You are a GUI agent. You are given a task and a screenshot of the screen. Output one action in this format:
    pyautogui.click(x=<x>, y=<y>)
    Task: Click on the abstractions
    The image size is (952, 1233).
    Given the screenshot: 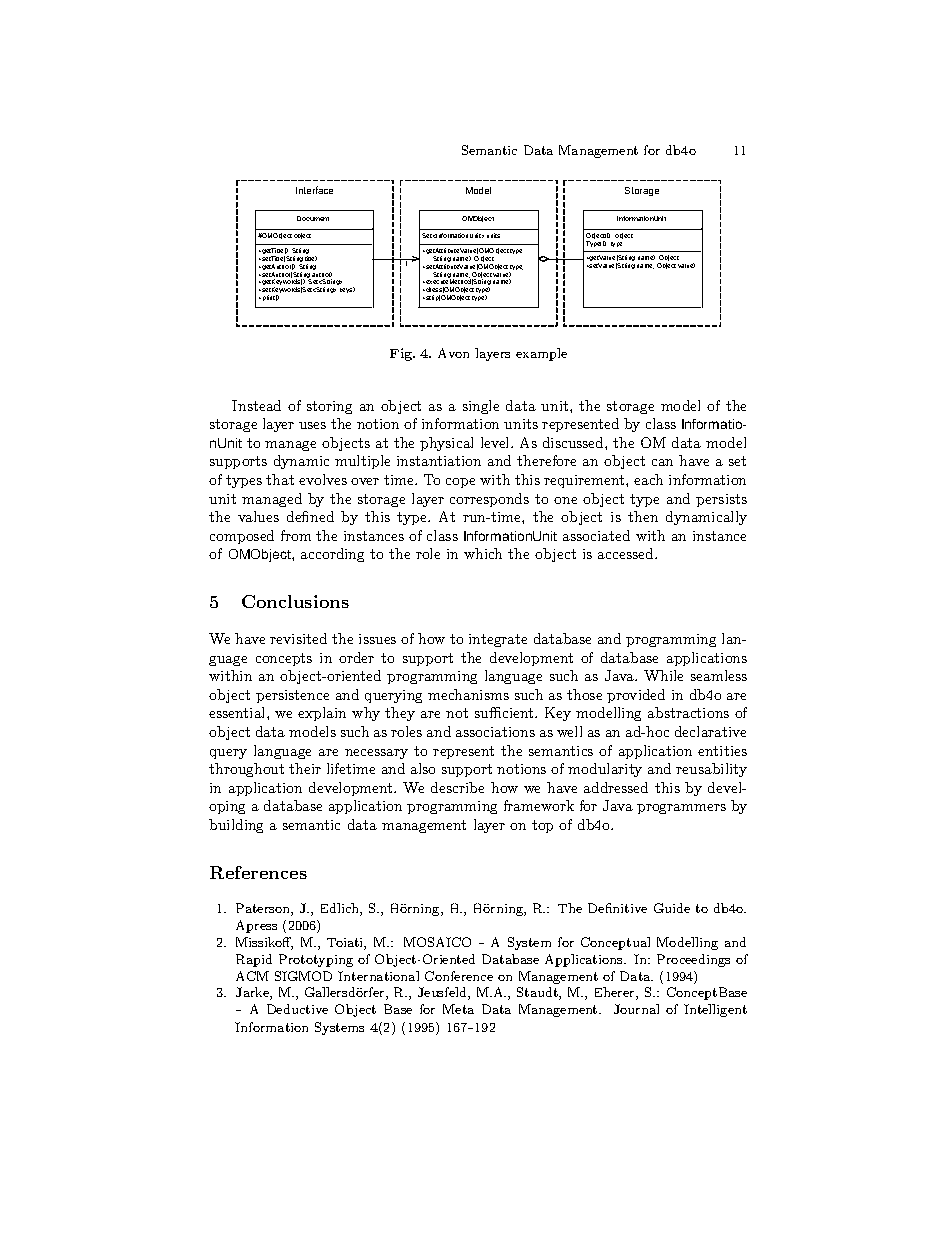 What is the action you would take?
    pyautogui.click(x=688, y=712)
